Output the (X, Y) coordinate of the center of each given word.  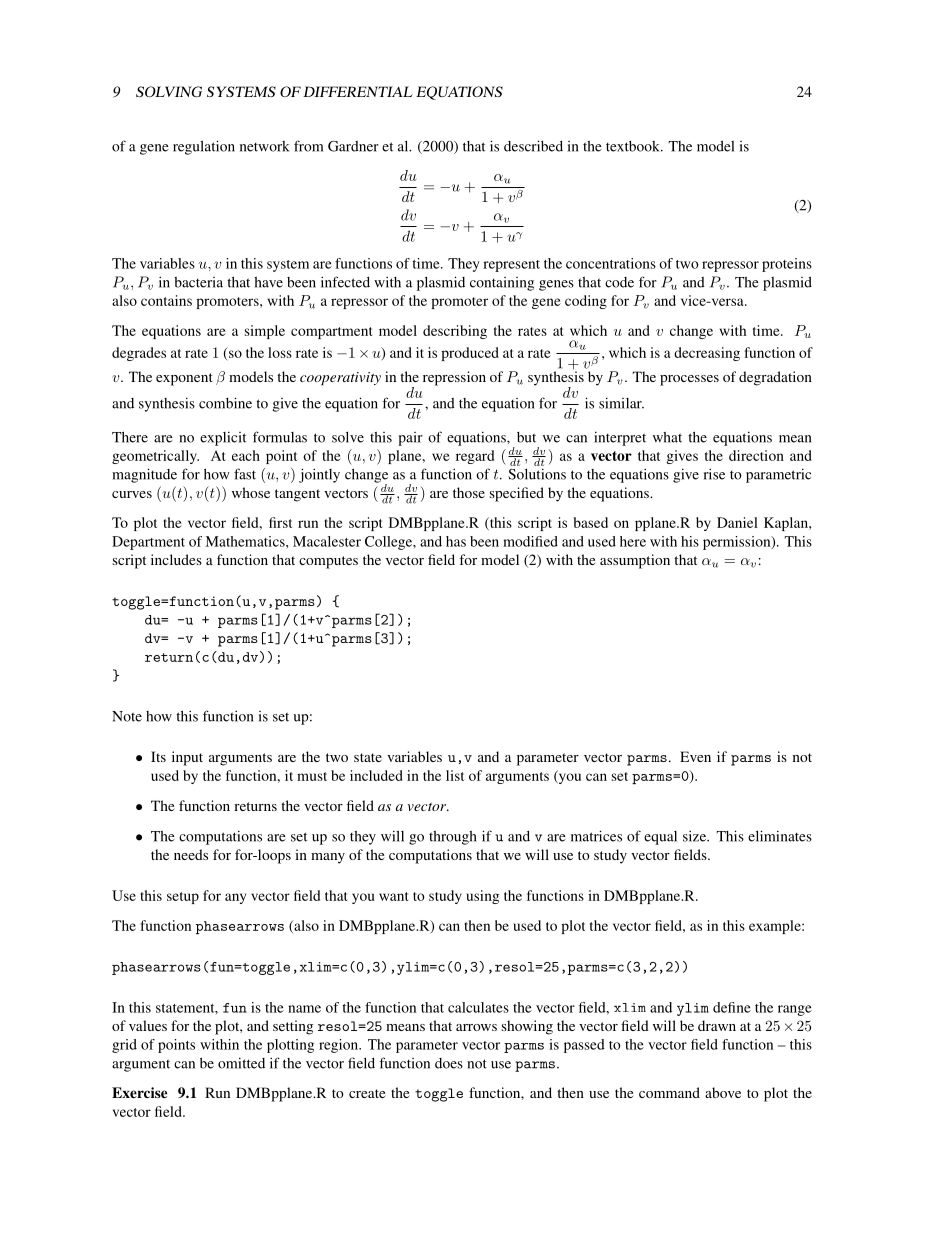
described (533, 146)
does (449, 1063)
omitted (241, 1063)
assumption (635, 561)
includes (176, 559)
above (723, 1092)
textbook (634, 146)
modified (530, 541)
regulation (204, 147)
